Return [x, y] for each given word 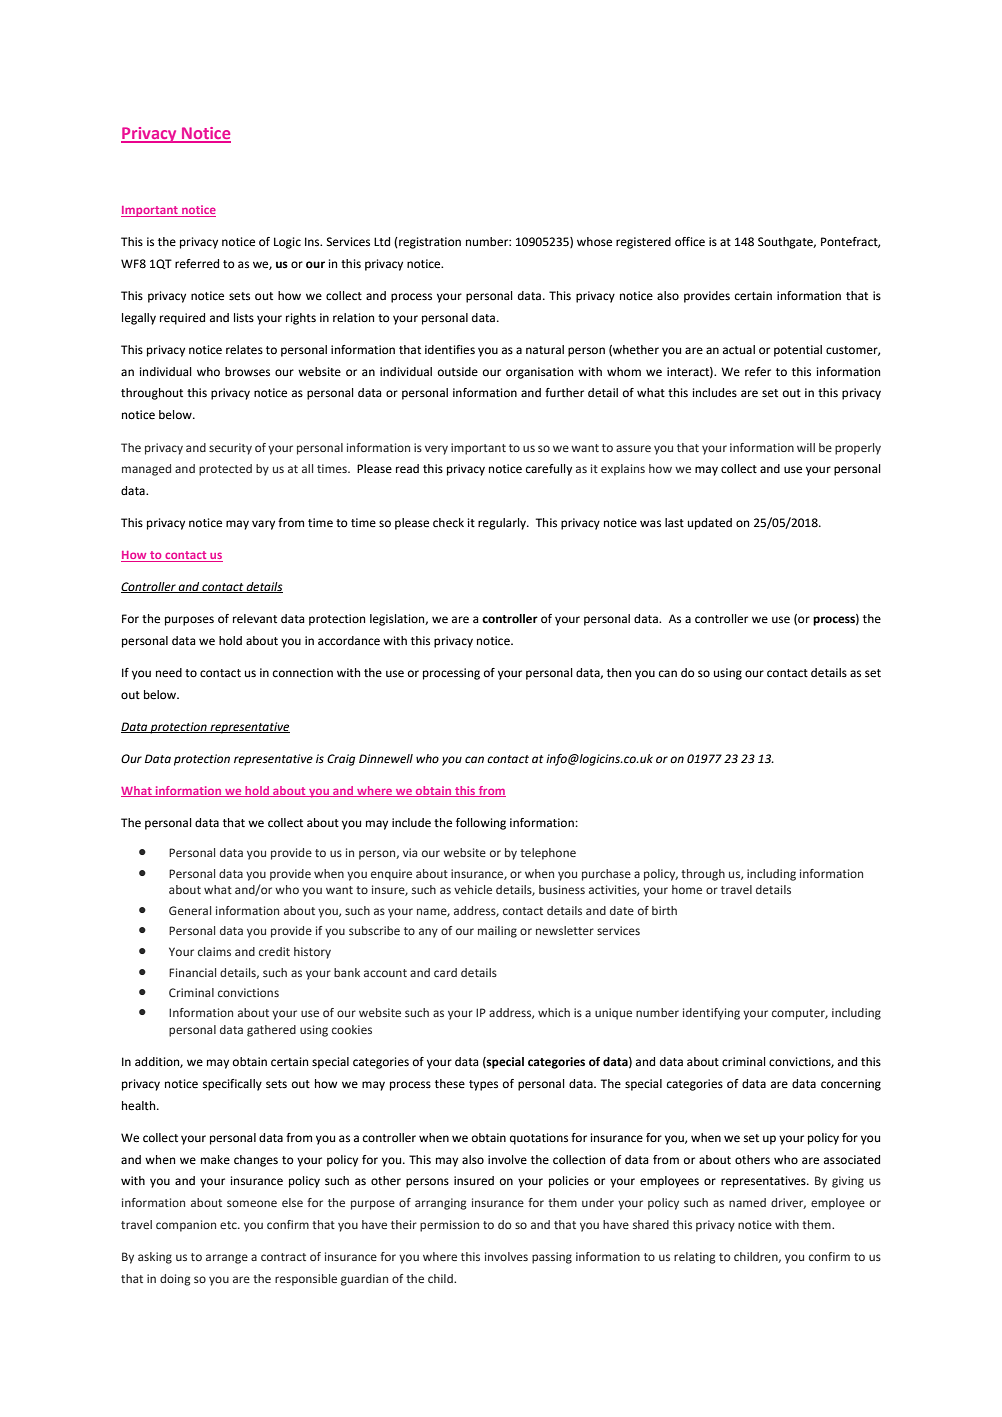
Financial [192, 972]
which [554, 1012]
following [481, 824]
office [690, 242]
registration [429, 243]
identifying [711, 1014]
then [619, 672]
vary [263, 525]
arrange [227, 1259]
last [674, 523]
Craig [341, 760]
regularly [503, 524]
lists [244, 318]
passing [552, 1258]
